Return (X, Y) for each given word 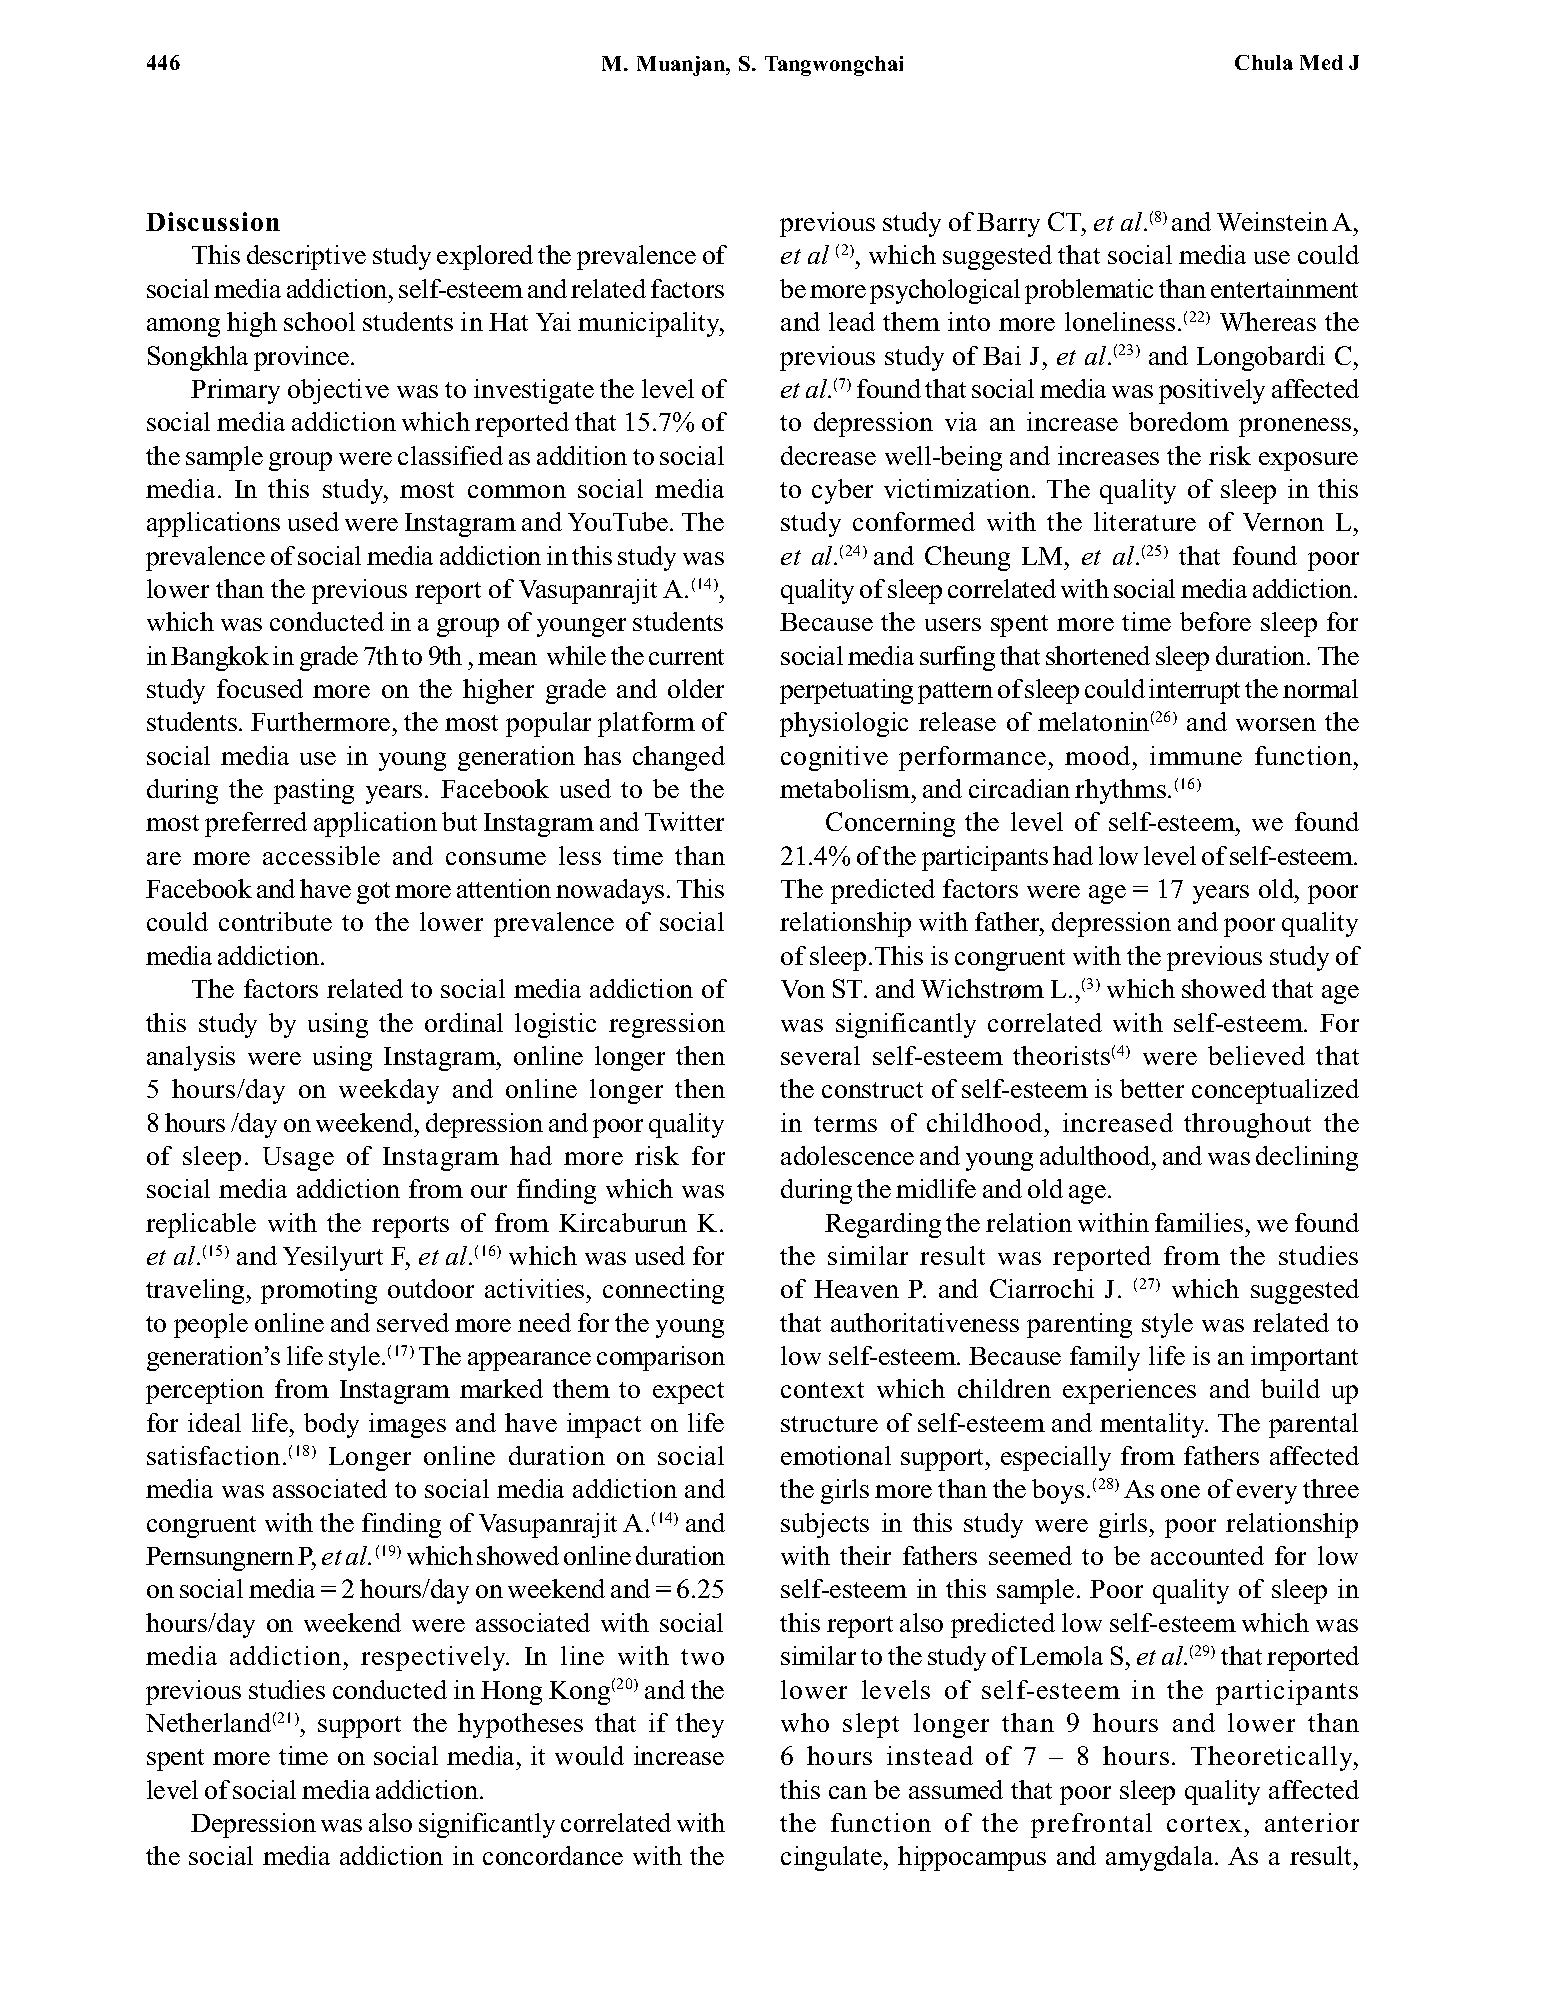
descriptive (306, 257)
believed (1256, 1055)
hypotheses (520, 1725)
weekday (389, 1091)
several (820, 1055)
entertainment (1284, 288)
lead (852, 321)
